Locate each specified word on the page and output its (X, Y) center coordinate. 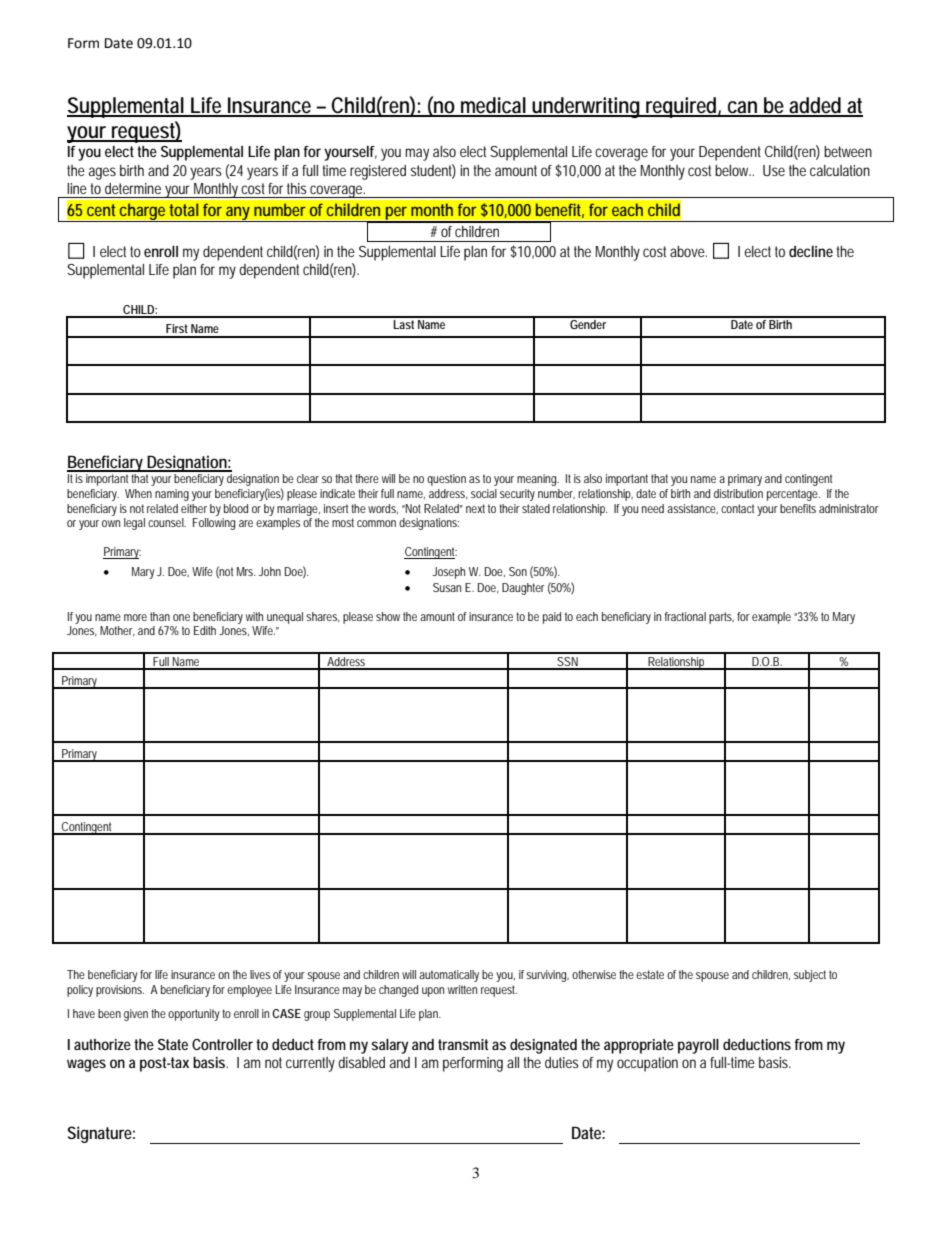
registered (378, 172)
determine (133, 188)
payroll (698, 1046)
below (733, 170)
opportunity (194, 1015)
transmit (463, 1044)
